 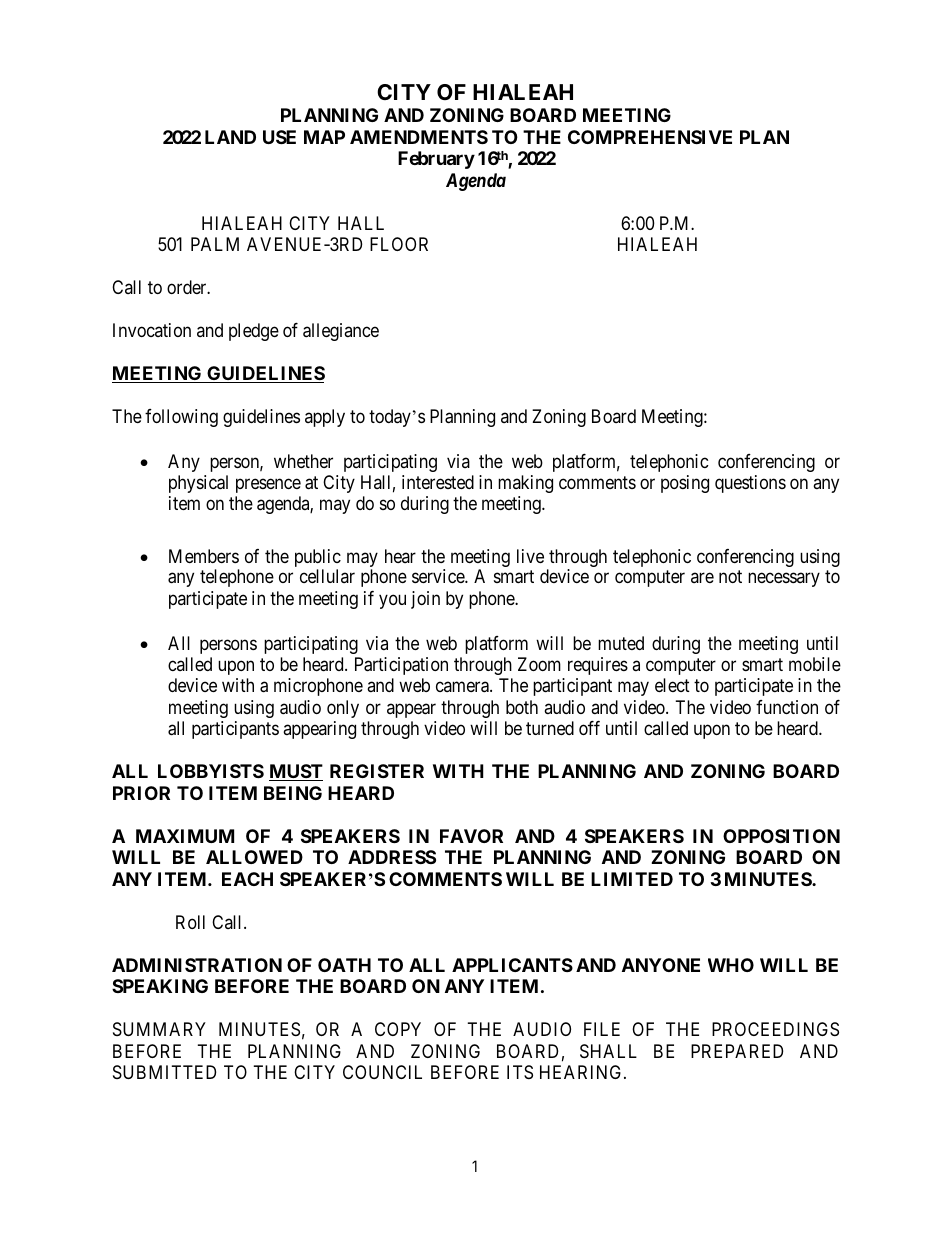 I want to click on February, so click(x=436, y=160).
